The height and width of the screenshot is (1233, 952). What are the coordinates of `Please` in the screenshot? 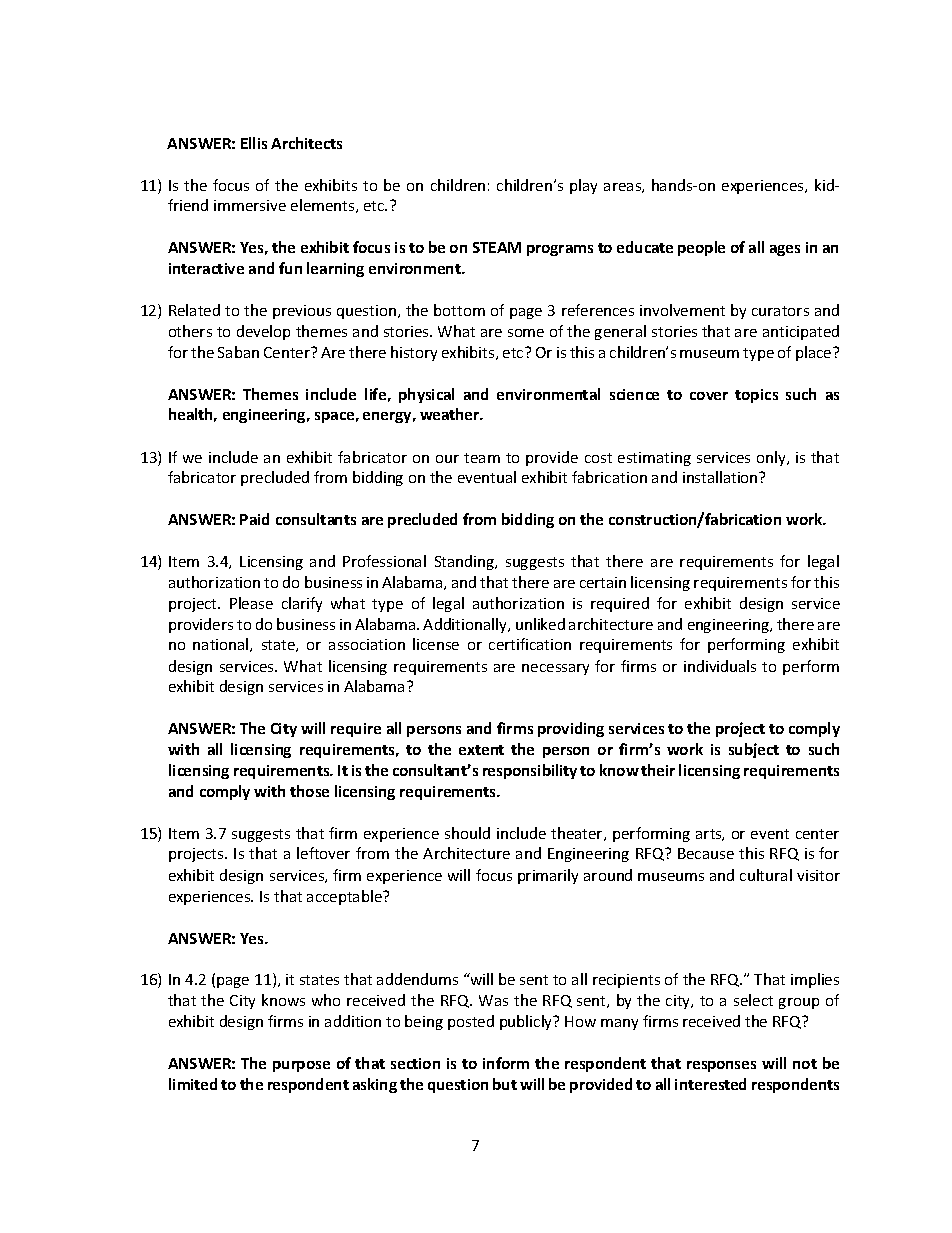 It's located at (251, 603).
